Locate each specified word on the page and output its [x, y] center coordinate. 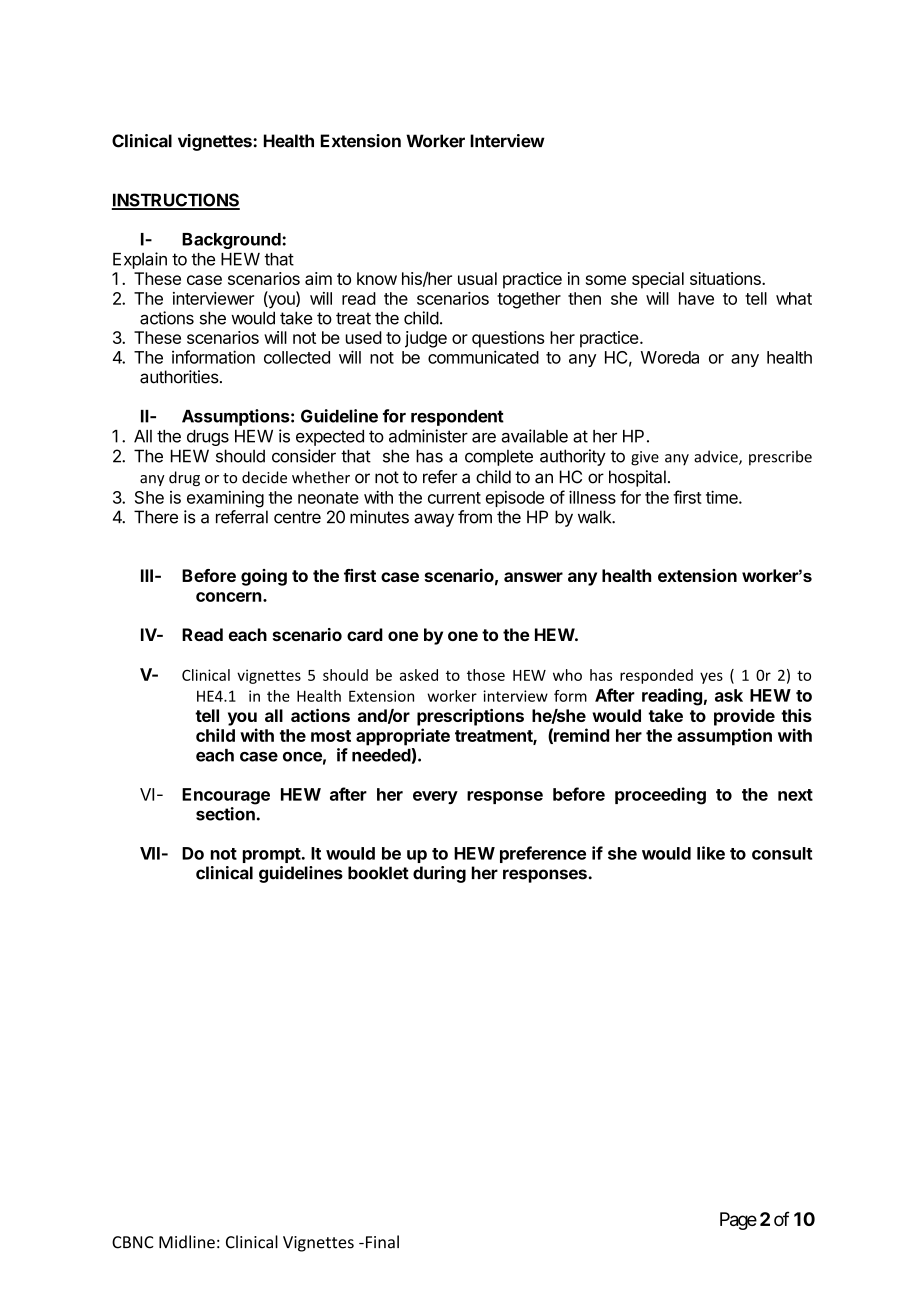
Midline [187, 1242]
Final [381, 1242]
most [331, 736]
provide [744, 717]
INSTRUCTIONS [175, 201]
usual [477, 278]
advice [717, 457]
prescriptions [470, 717]
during [439, 874]
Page [738, 1221]
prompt [272, 855]
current [454, 498]
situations [726, 278]
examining [225, 499]
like [711, 853]
